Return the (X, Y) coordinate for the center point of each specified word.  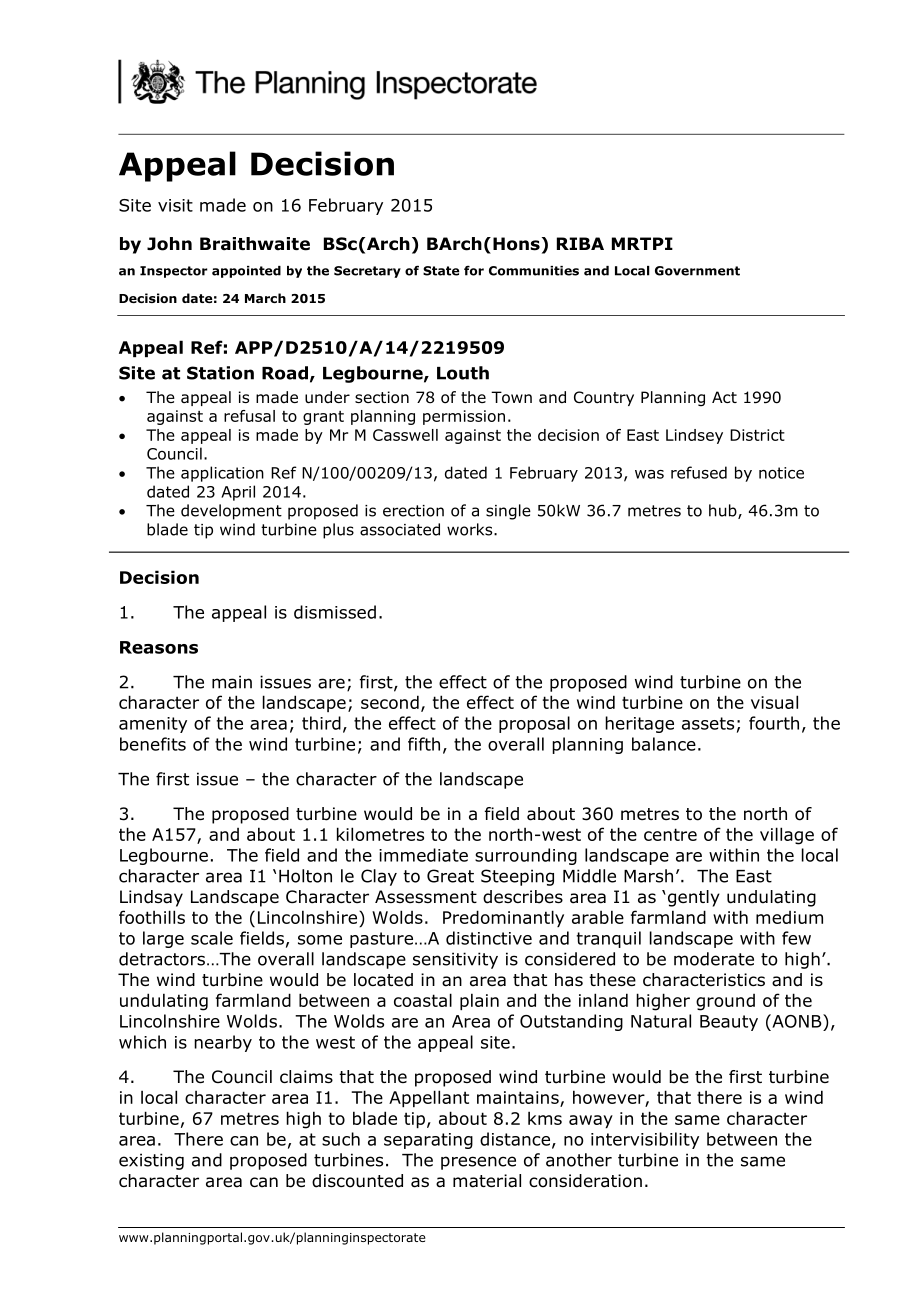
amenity (153, 725)
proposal (534, 724)
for (474, 270)
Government (697, 271)
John (169, 244)
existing (151, 1161)
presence (478, 1163)
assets (708, 723)
